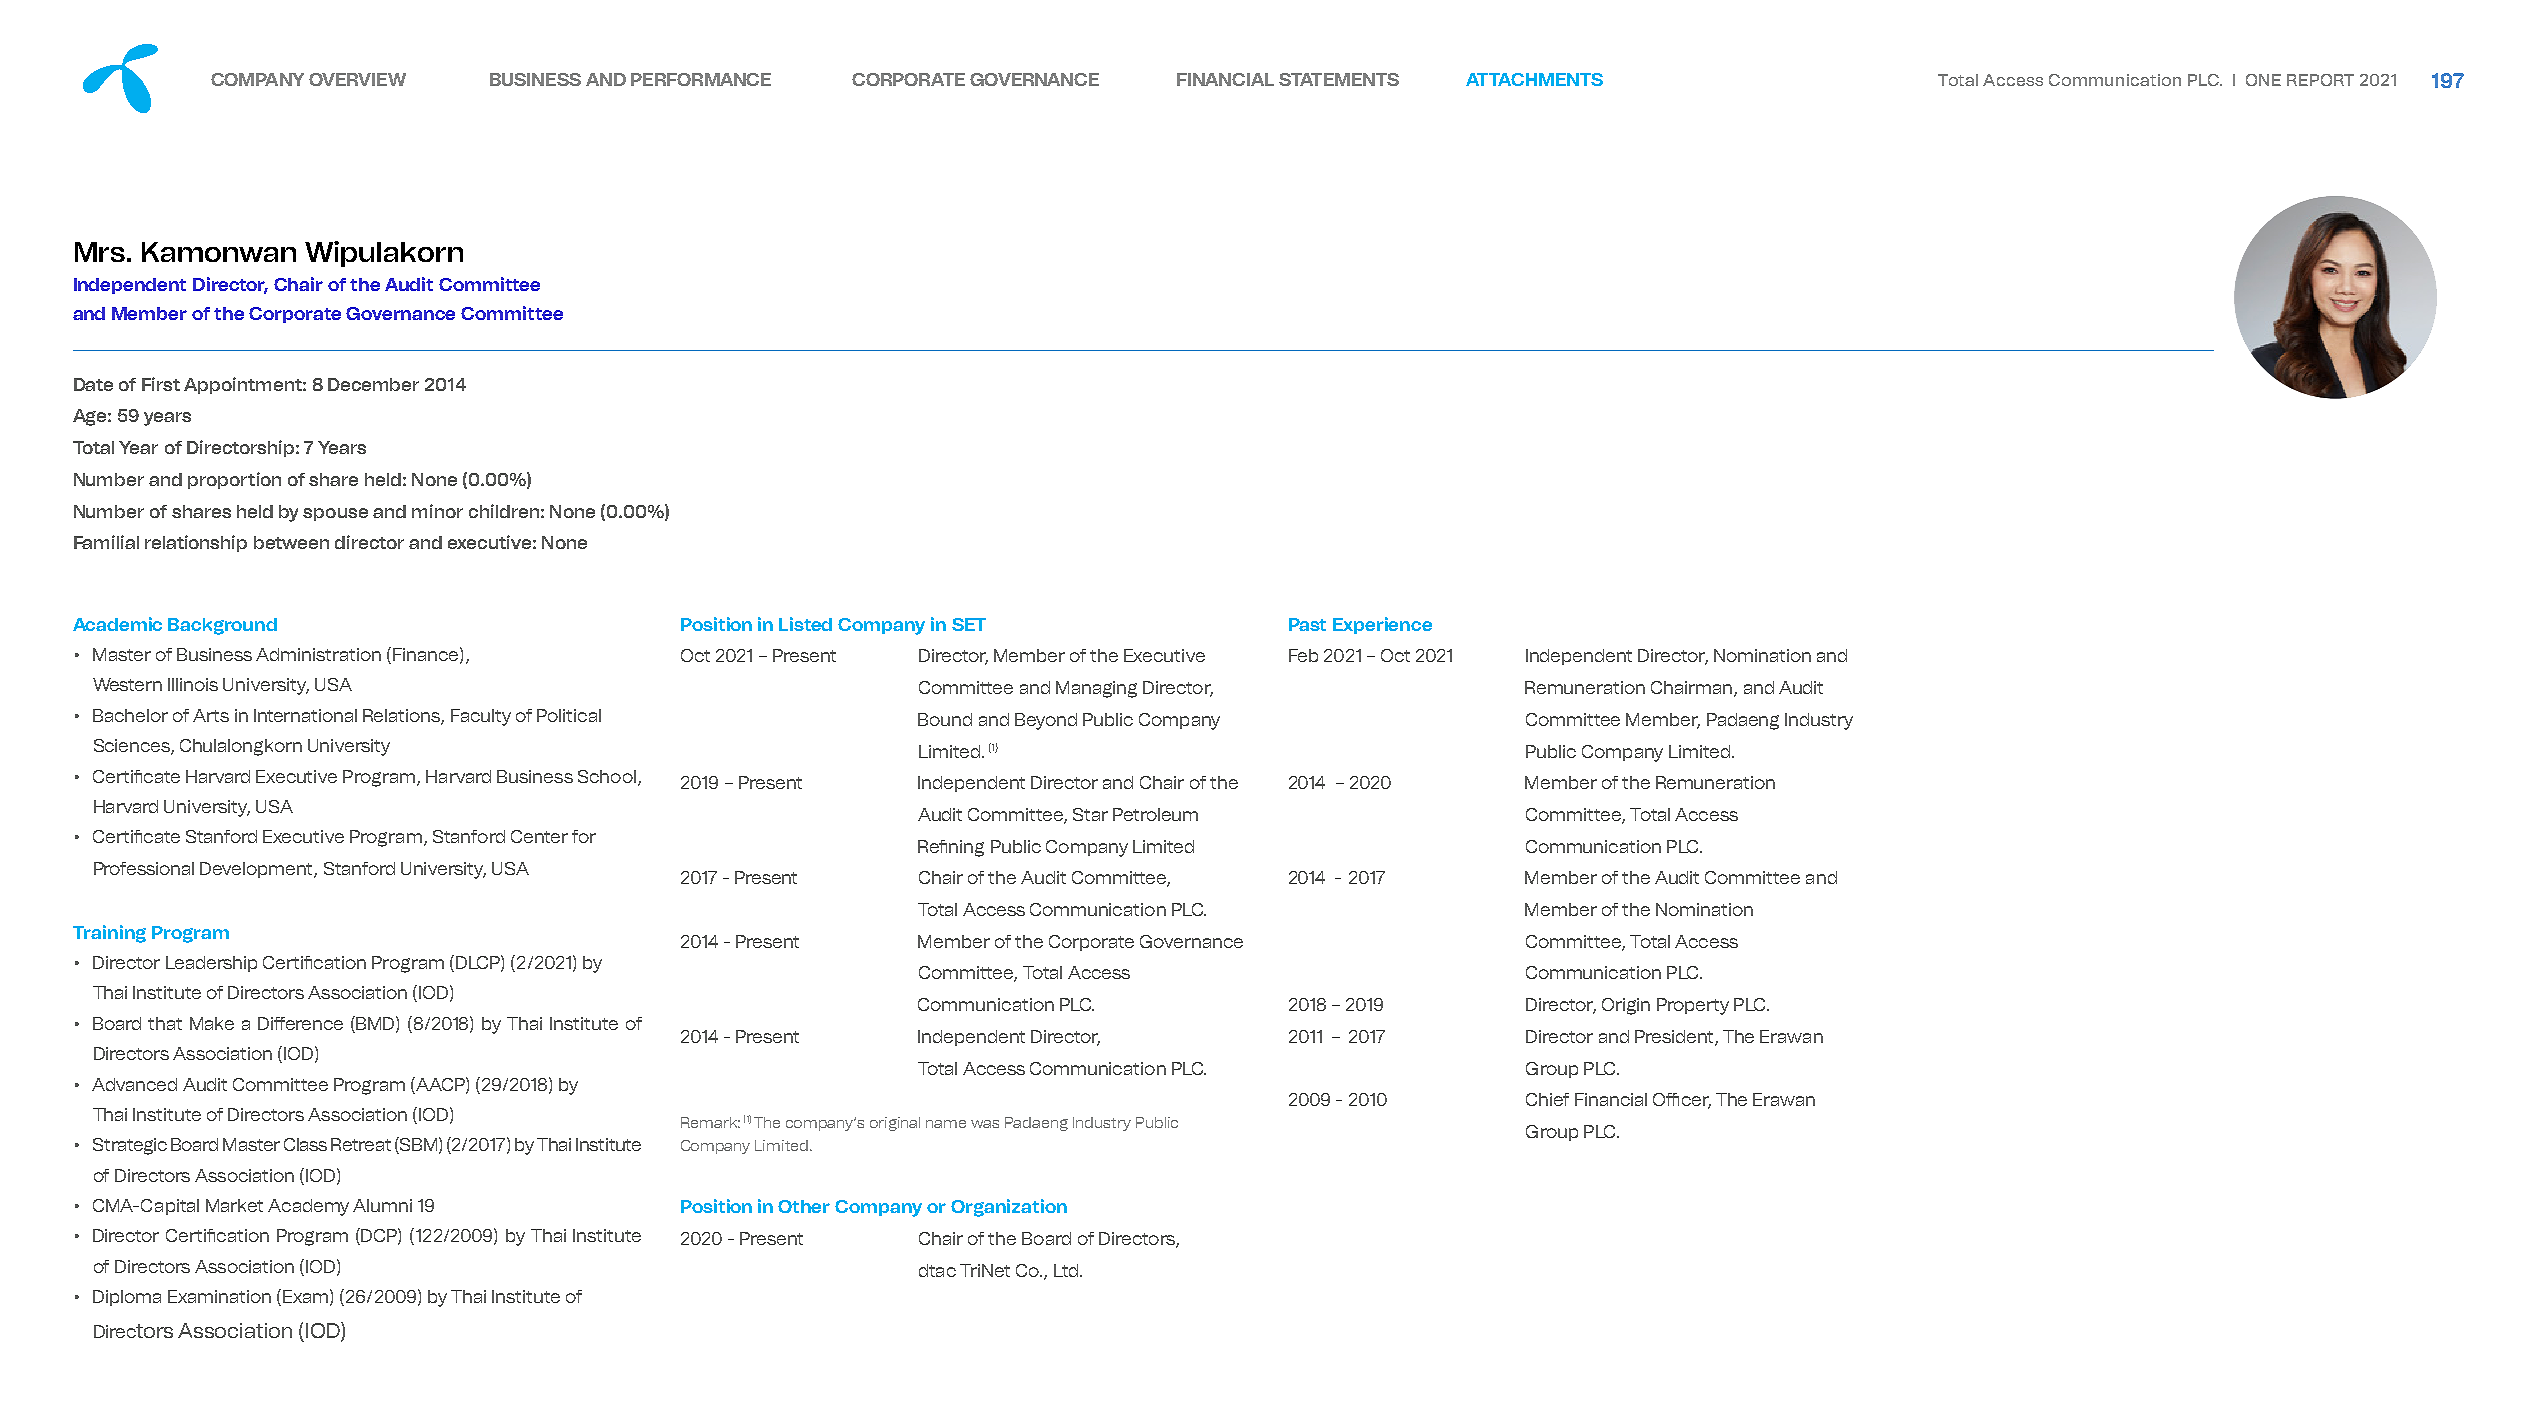 This document has height=1427, width=2537. I want to click on OVERVIEW, so click(357, 79).
